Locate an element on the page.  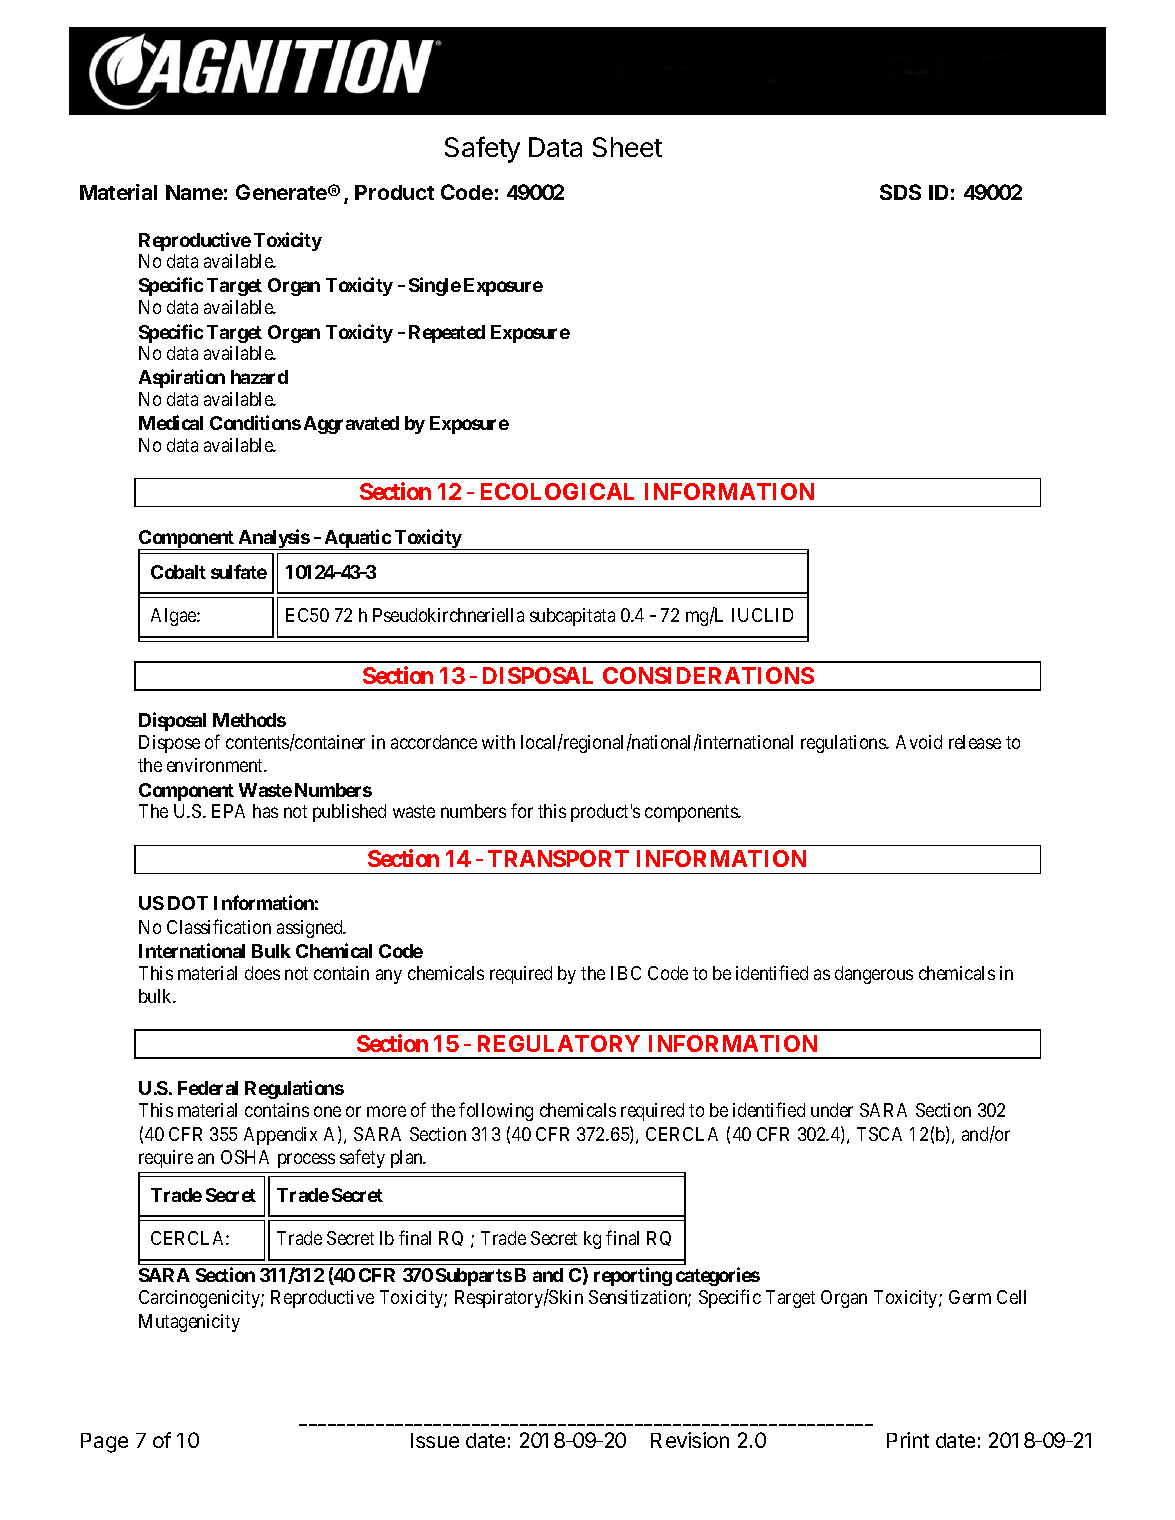
Single is located at coordinates (435, 286).
